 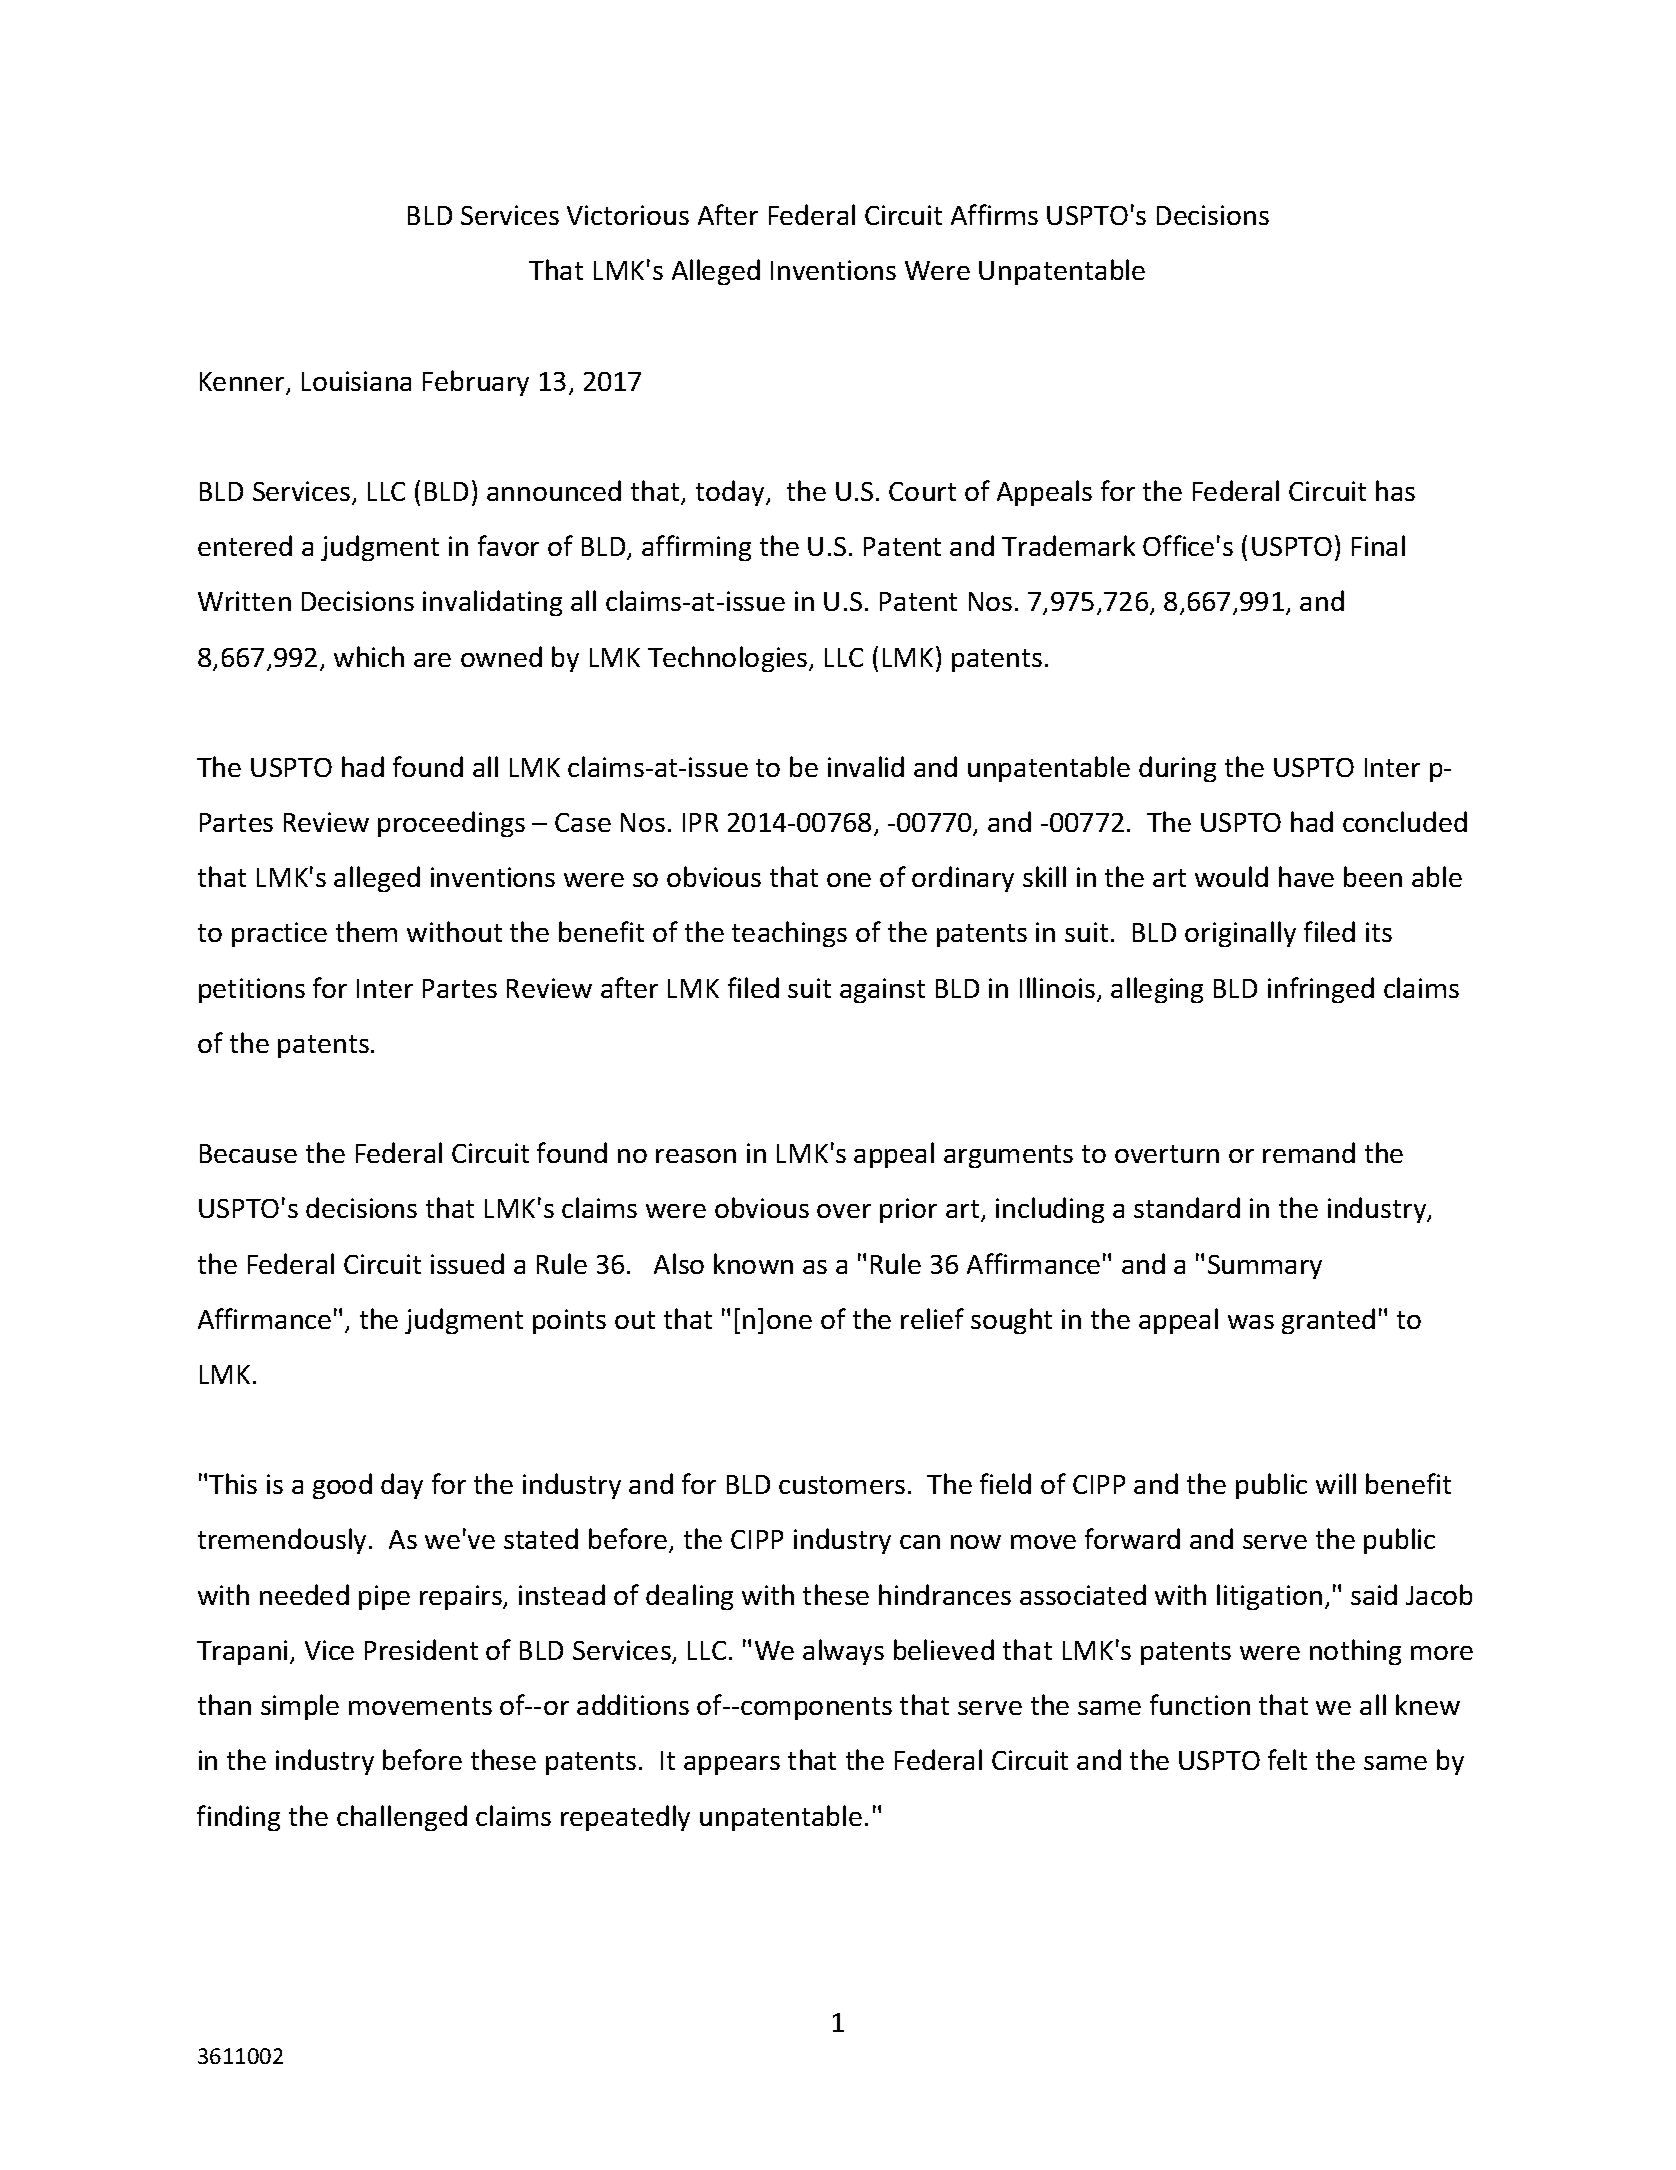 I want to click on appears, so click(x=732, y=1765).
